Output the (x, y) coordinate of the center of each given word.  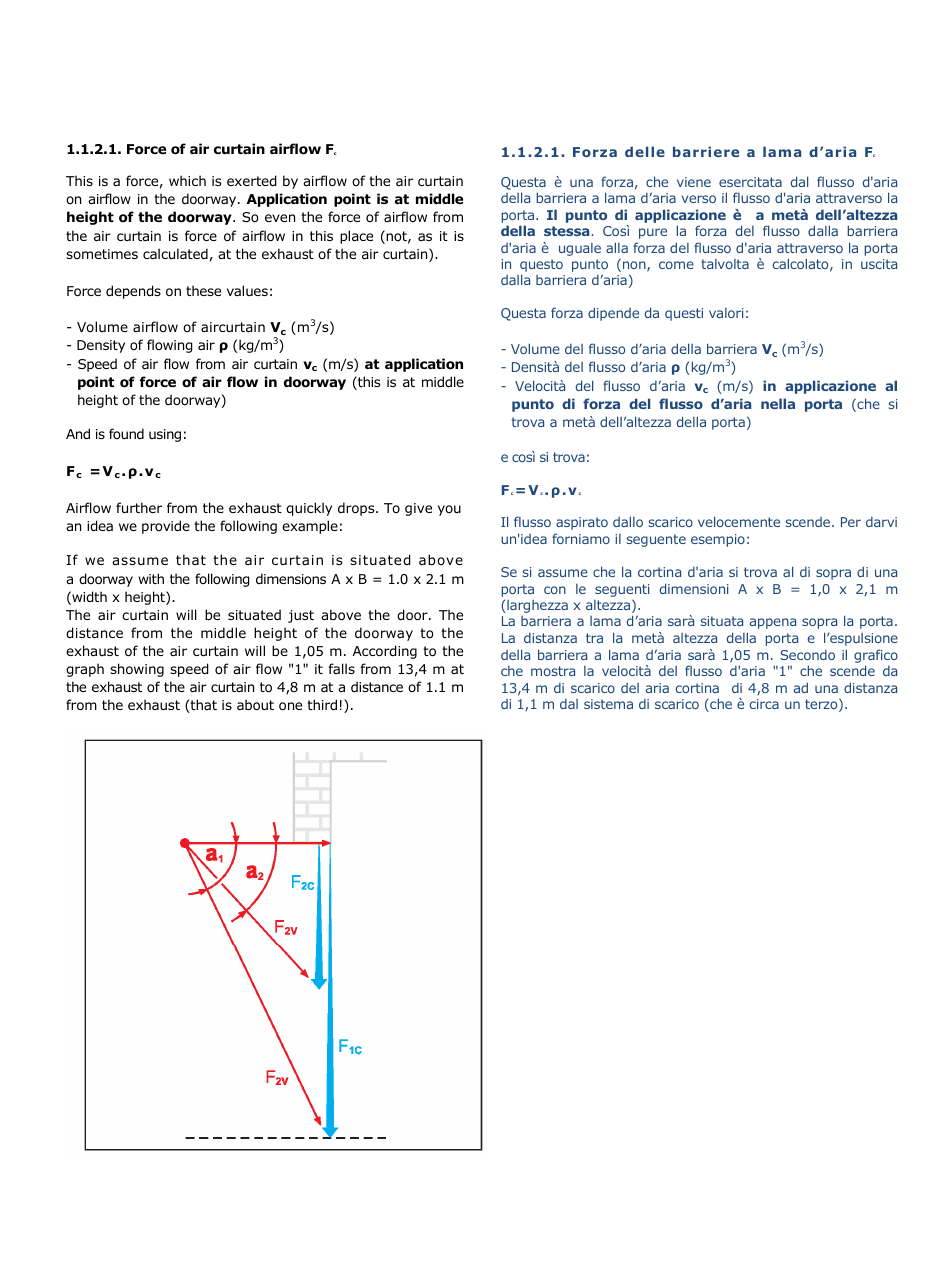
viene (694, 182)
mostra (553, 671)
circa (764, 704)
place (356, 237)
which (187, 180)
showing (137, 670)
